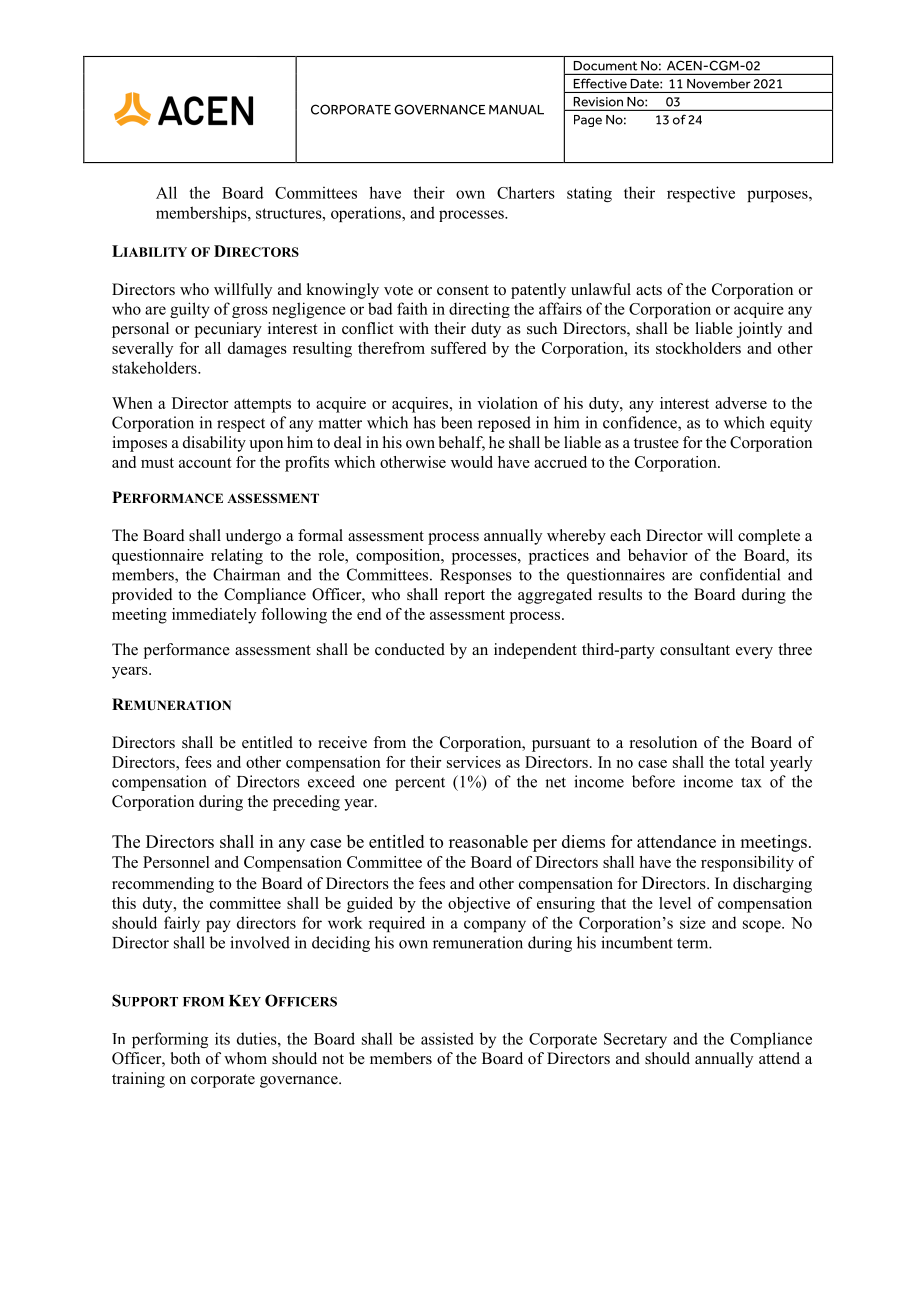 Image resolution: width=924 pixels, height=1308 pixels. Describe the element at coordinates (176, 862) in the page. I see `Personnel` at that location.
